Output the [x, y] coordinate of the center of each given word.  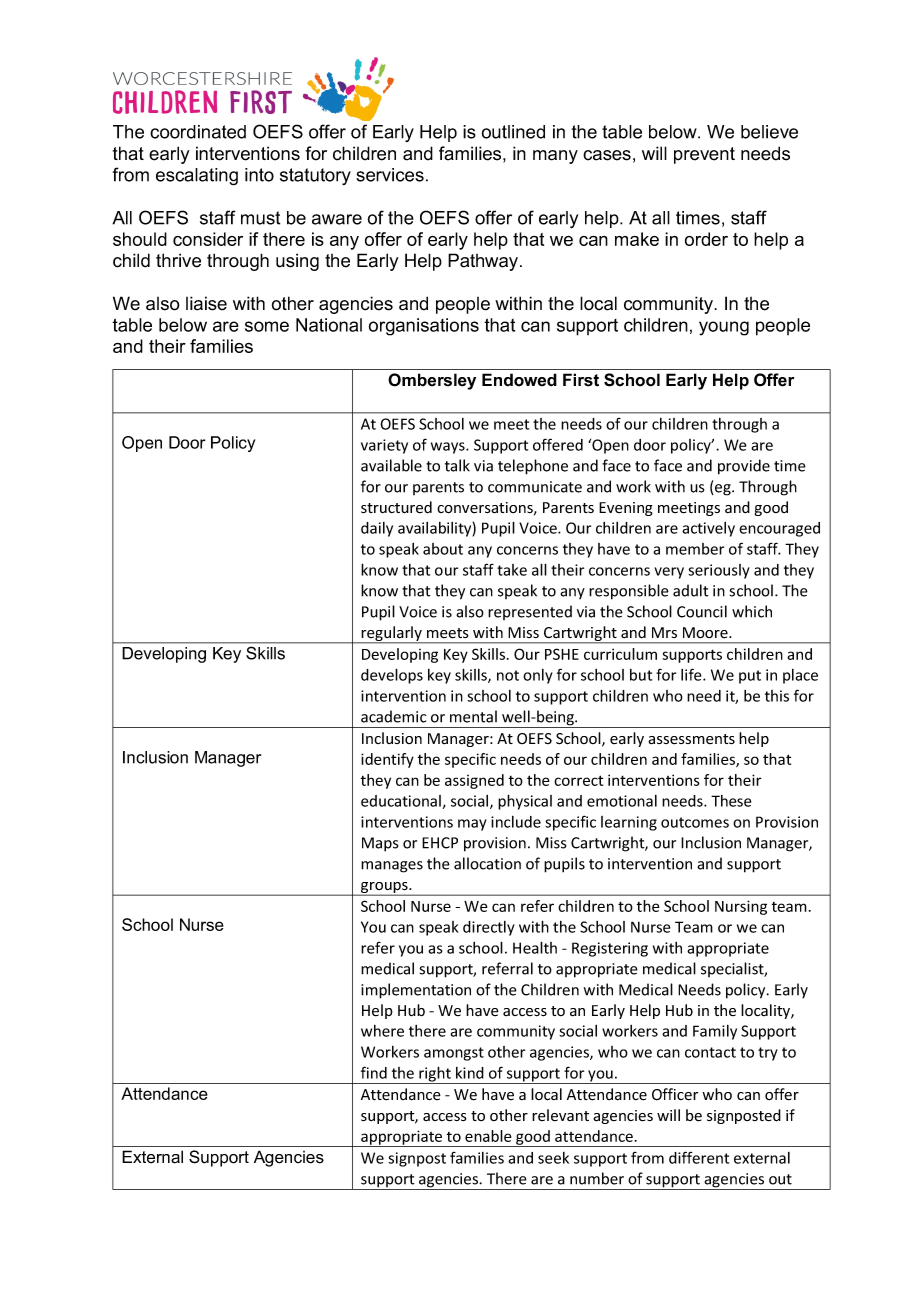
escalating [197, 177]
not [508, 675]
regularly [391, 635]
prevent [704, 155]
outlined [513, 132]
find [374, 1072]
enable [488, 1136]
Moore [706, 633]
